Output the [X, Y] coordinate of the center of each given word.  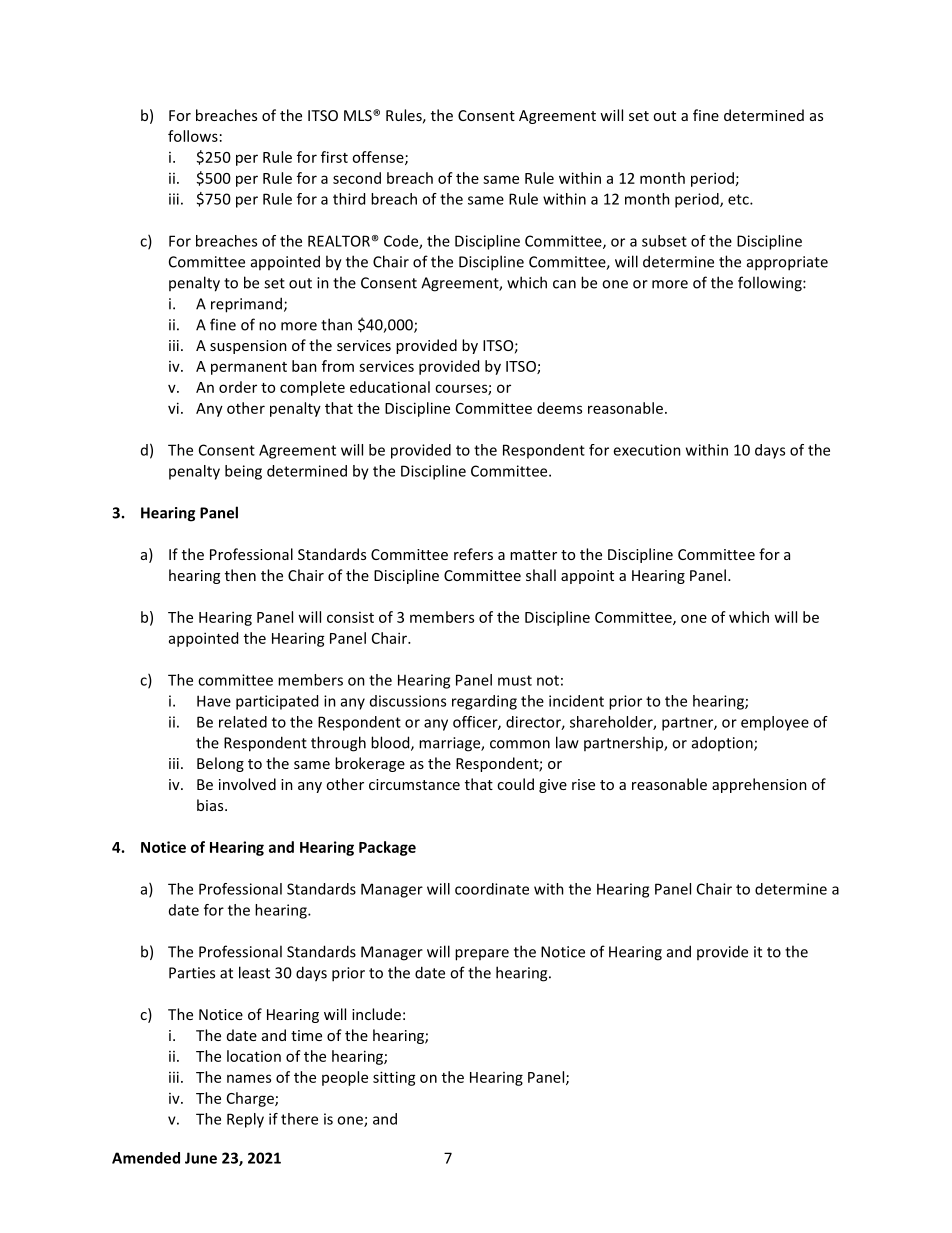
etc [739, 199]
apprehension [759, 785]
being [243, 472]
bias [211, 805]
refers [473, 554]
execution [647, 450]
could [515, 784]
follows [193, 136]
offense [379, 158]
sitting [394, 1078]
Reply [245, 1120]
